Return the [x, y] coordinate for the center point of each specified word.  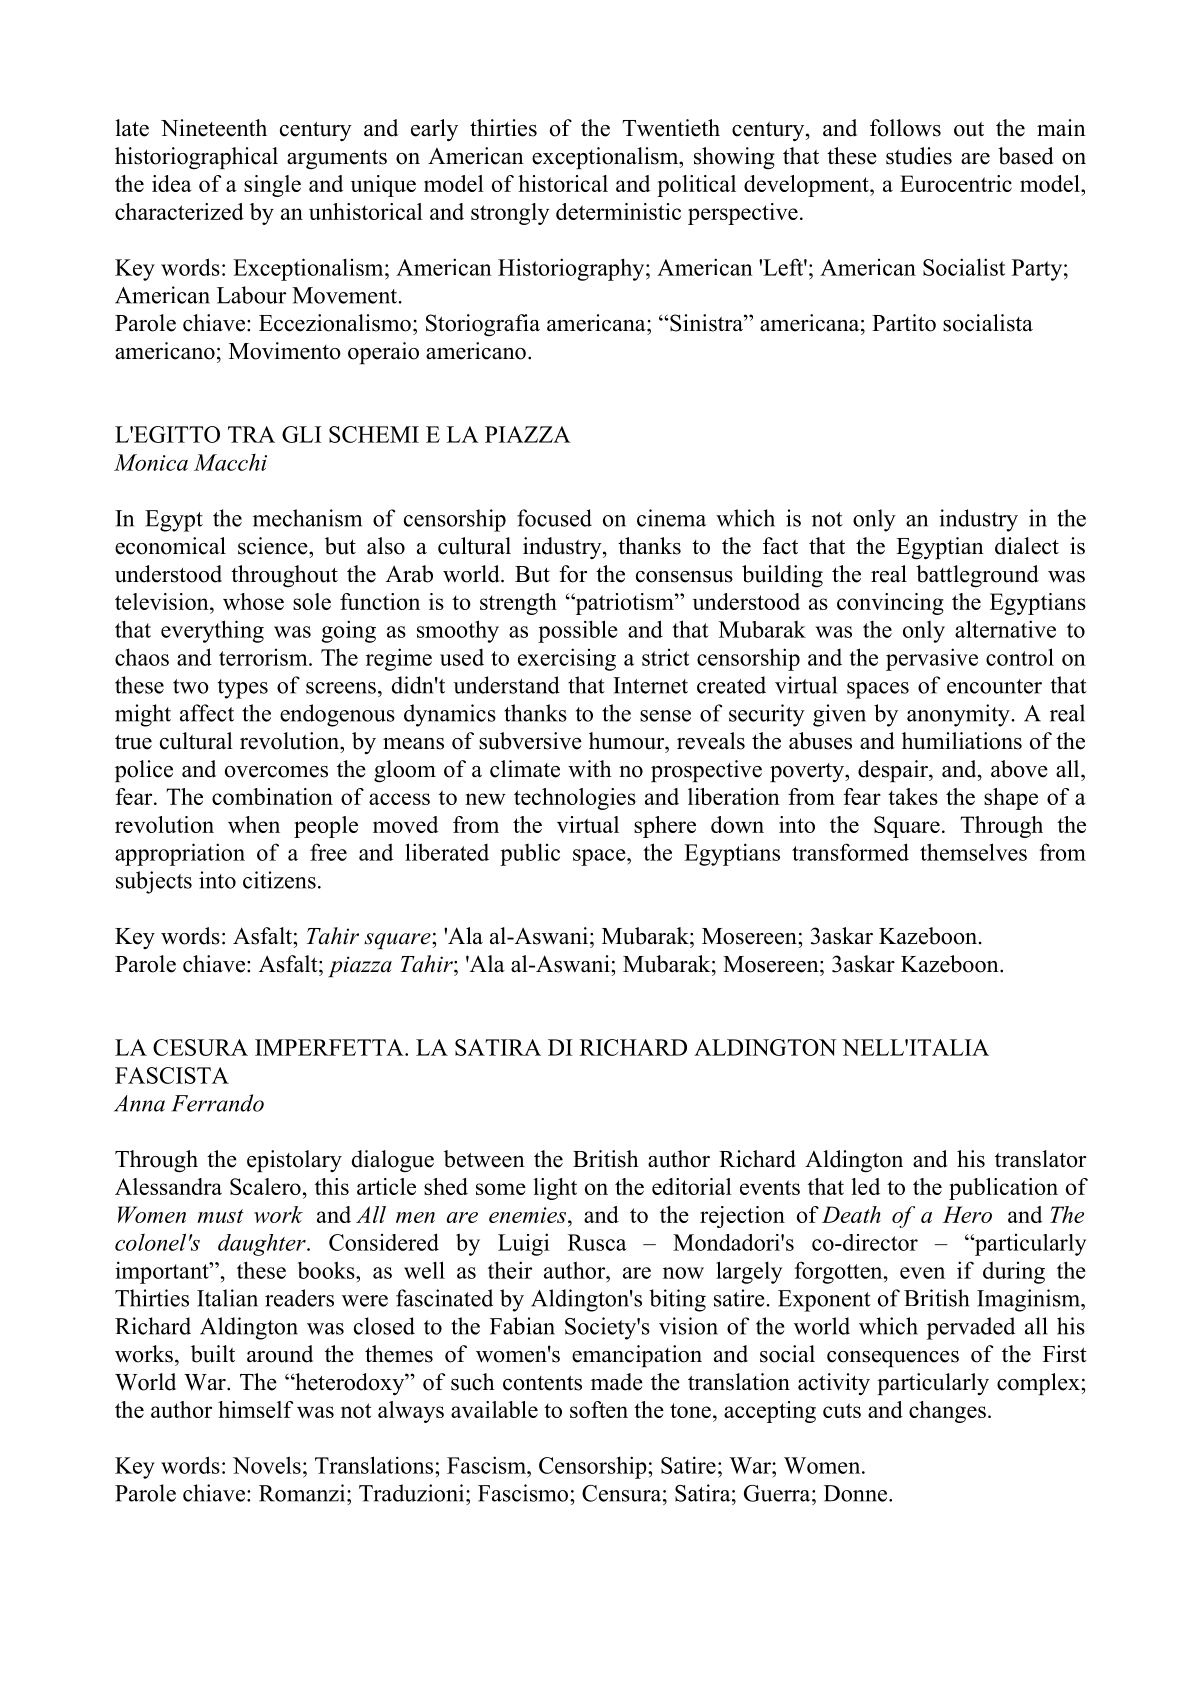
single [272, 186]
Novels [267, 1465]
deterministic [618, 211]
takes [913, 796]
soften [599, 1409]
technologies [575, 799]
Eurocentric [956, 183]
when [254, 824]
